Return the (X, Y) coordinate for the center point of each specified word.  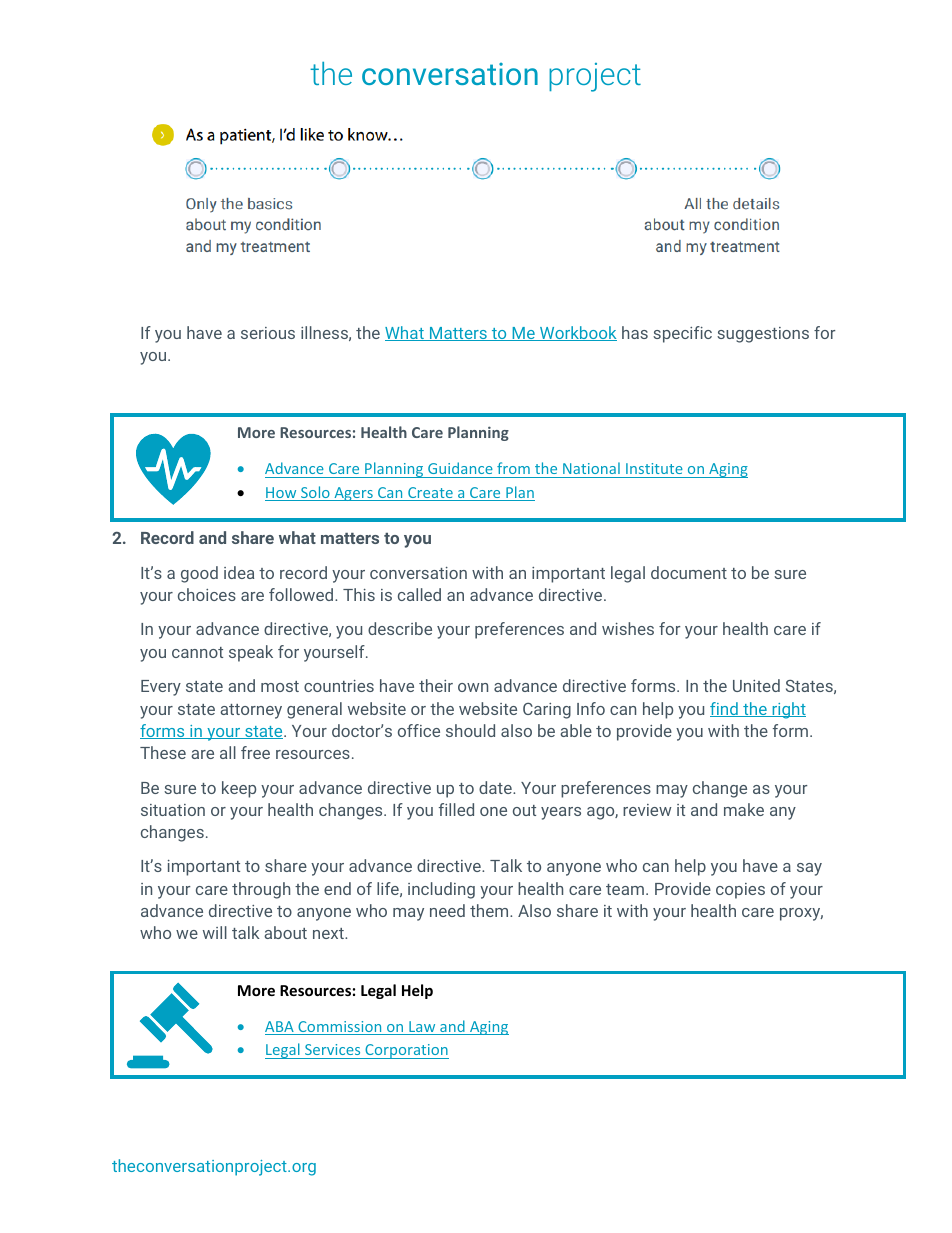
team (625, 889)
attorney (251, 711)
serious (268, 333)
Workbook (577, 333)
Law (422, 1028)
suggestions (763, 335)
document (689, 572)
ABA (280, 1028)
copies (740, 891)
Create (430, 494)
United (756, 685)
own (473, 687)
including (441, 890)
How (282, 494)
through (261, 890)
